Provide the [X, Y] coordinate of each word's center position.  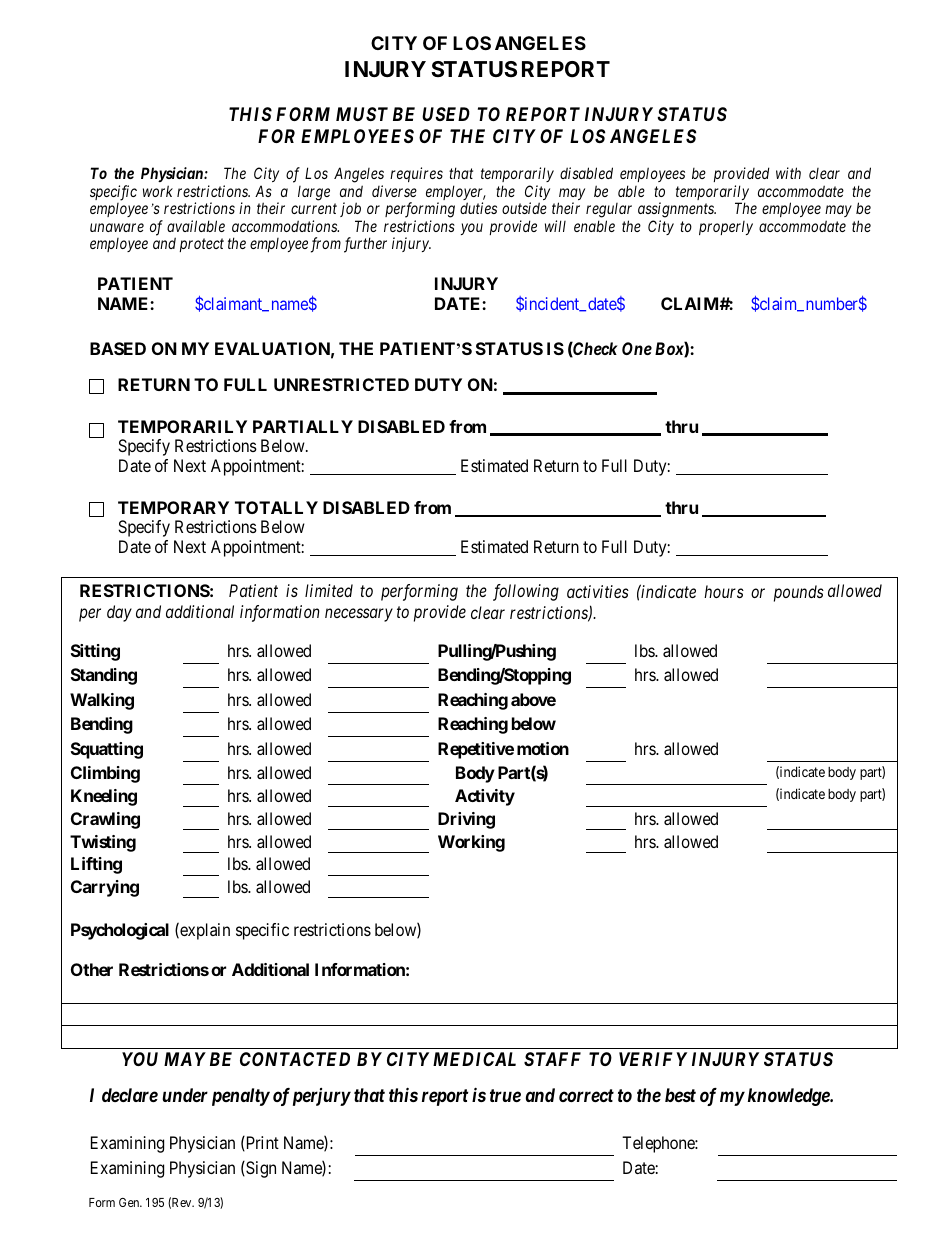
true [505, 1095]
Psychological [120, 931]
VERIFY [653, 1059]
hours [724, 591]
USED [446, 114]
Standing [104, 676]
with [788, 173]
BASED [118, 348]
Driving [466, 820]
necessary [359, 615]
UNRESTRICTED [341, 384]
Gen [130, 1202]
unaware [117, 227]
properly [726, 228]
